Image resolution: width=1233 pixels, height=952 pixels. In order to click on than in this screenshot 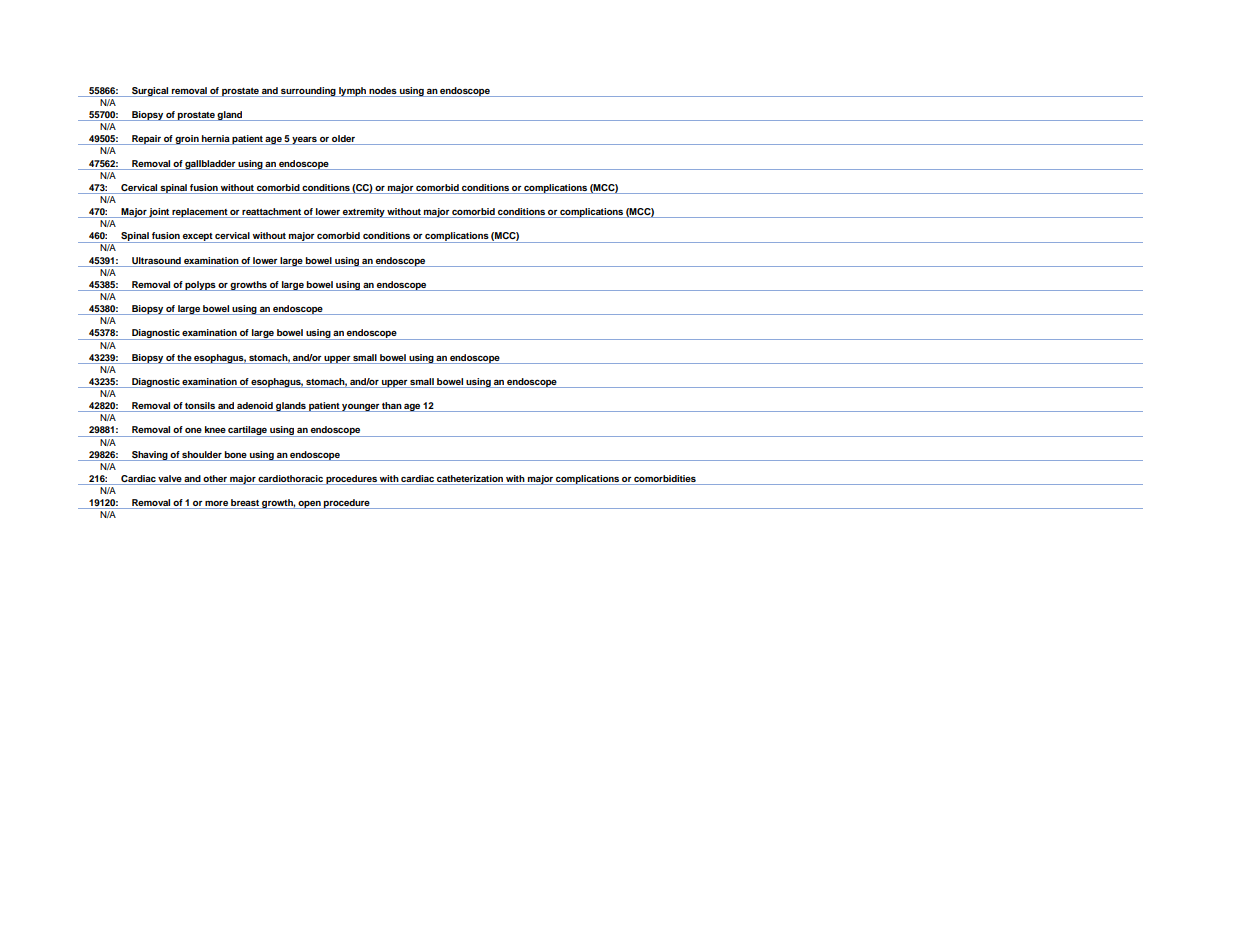, I will do `click(391, 407)`.
